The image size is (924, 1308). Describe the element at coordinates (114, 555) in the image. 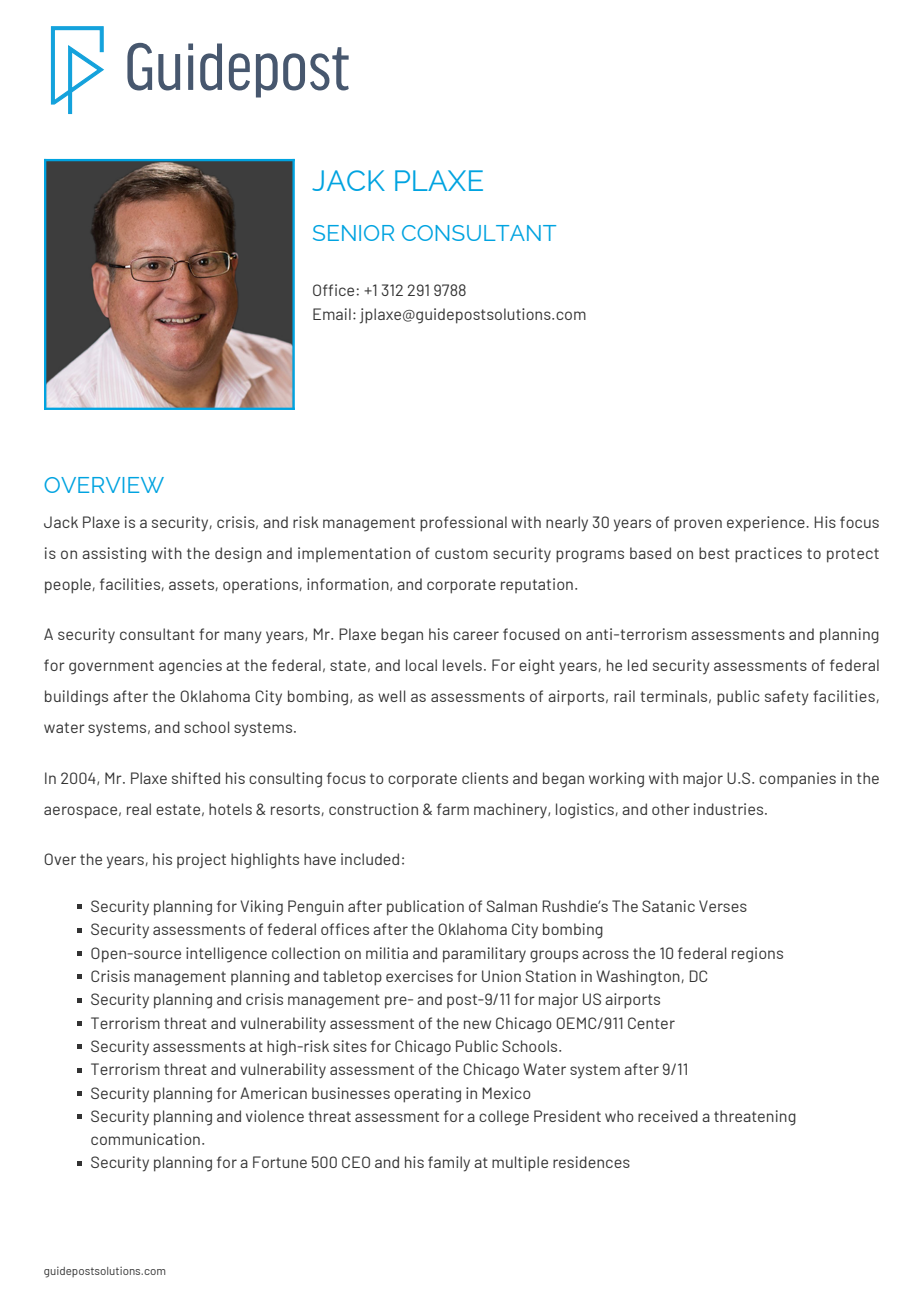

I see `assisting` at that location.
